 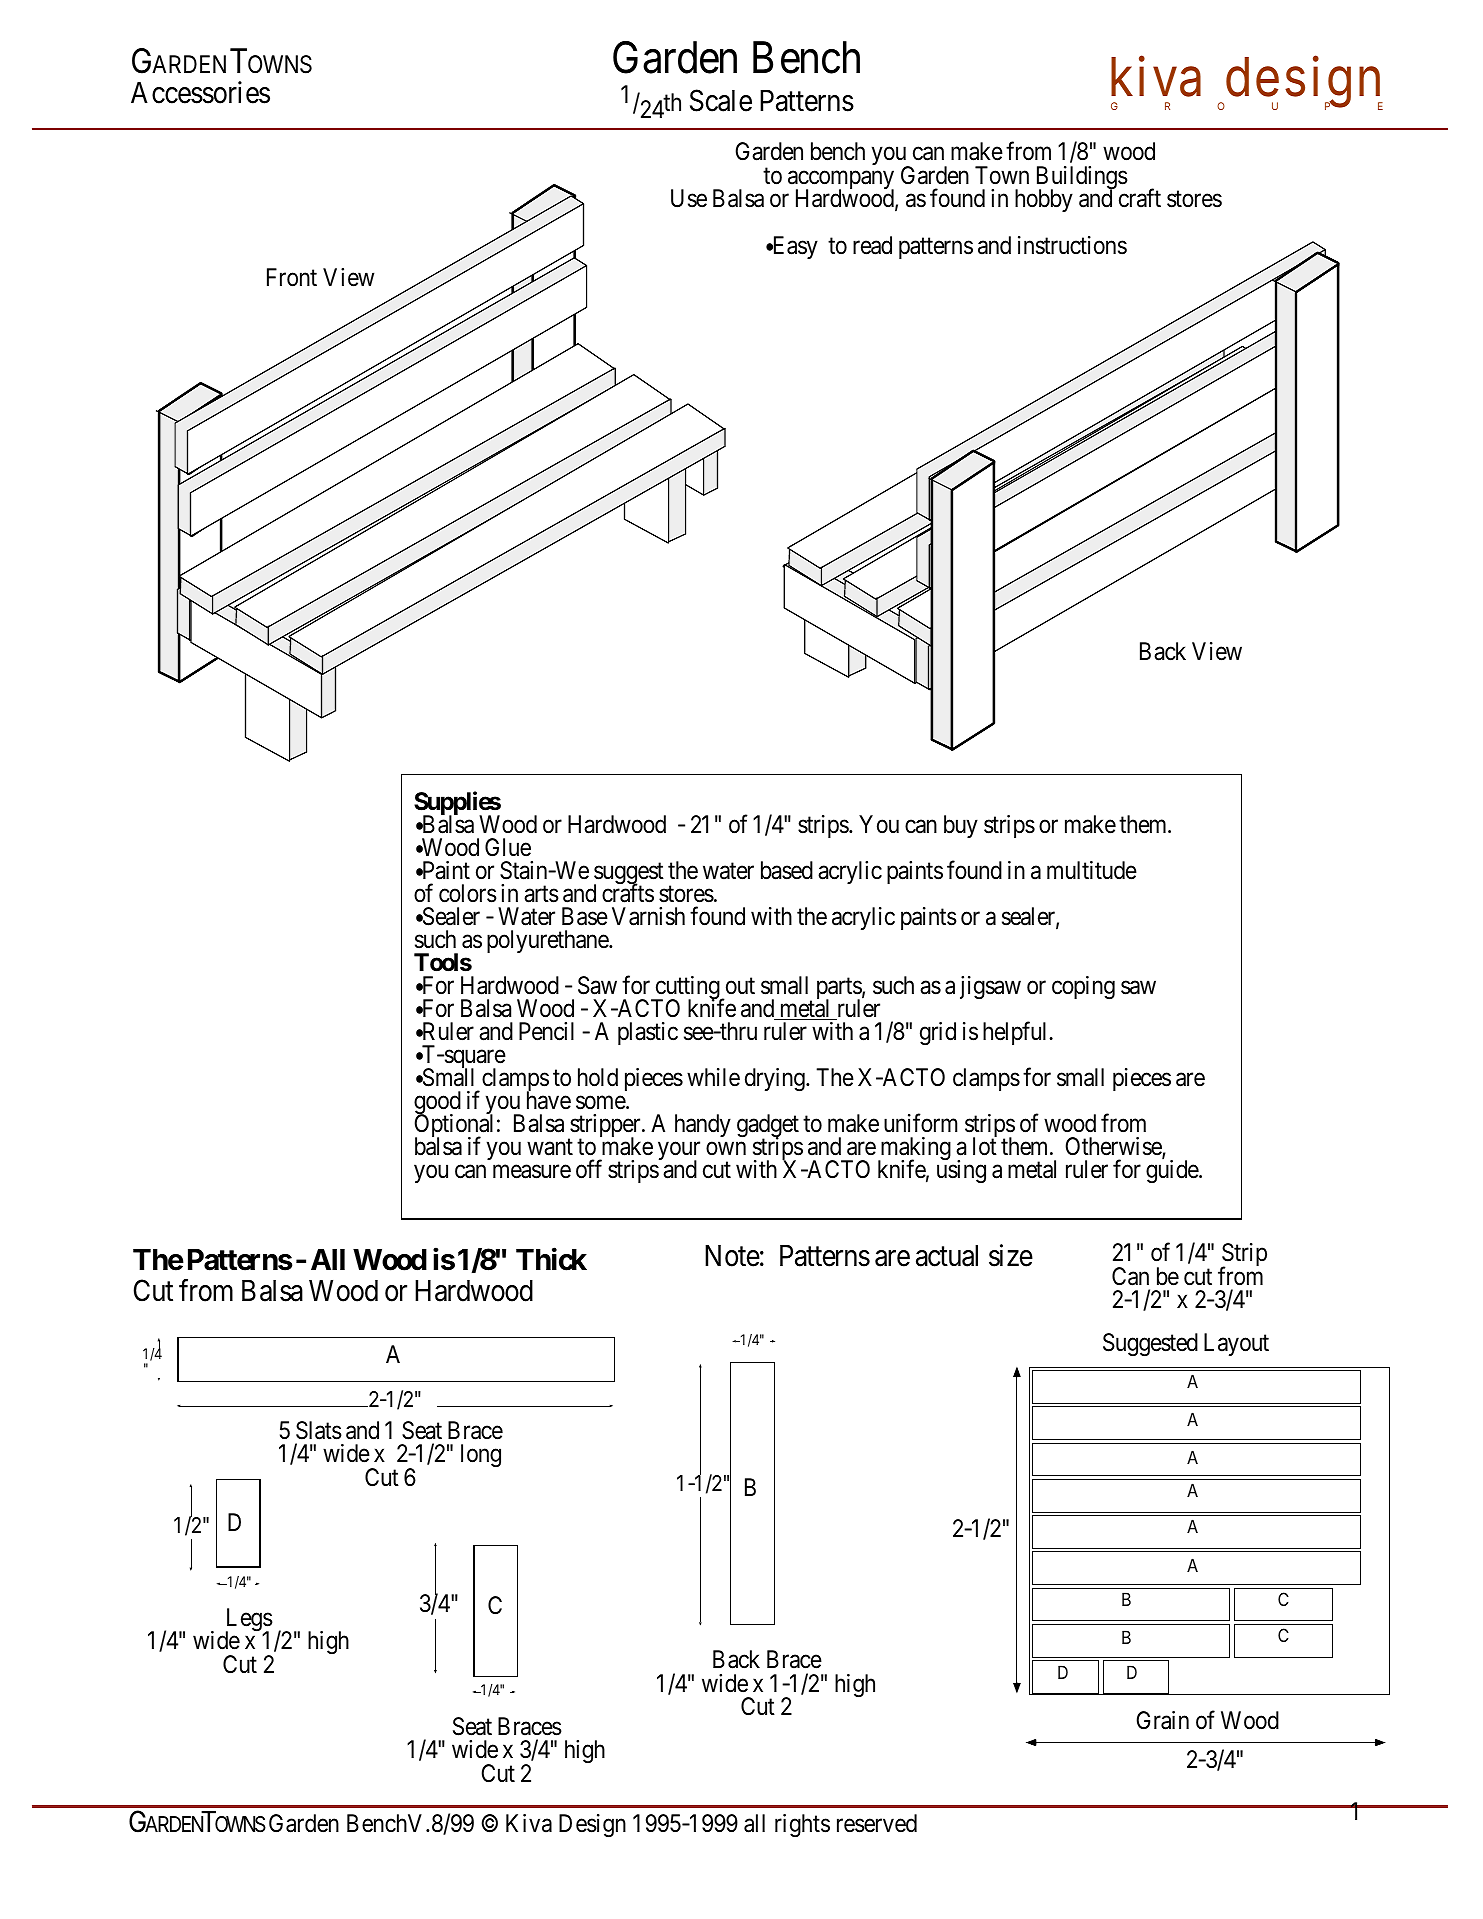 I want to click on your, so click(x=679, y=1152).
